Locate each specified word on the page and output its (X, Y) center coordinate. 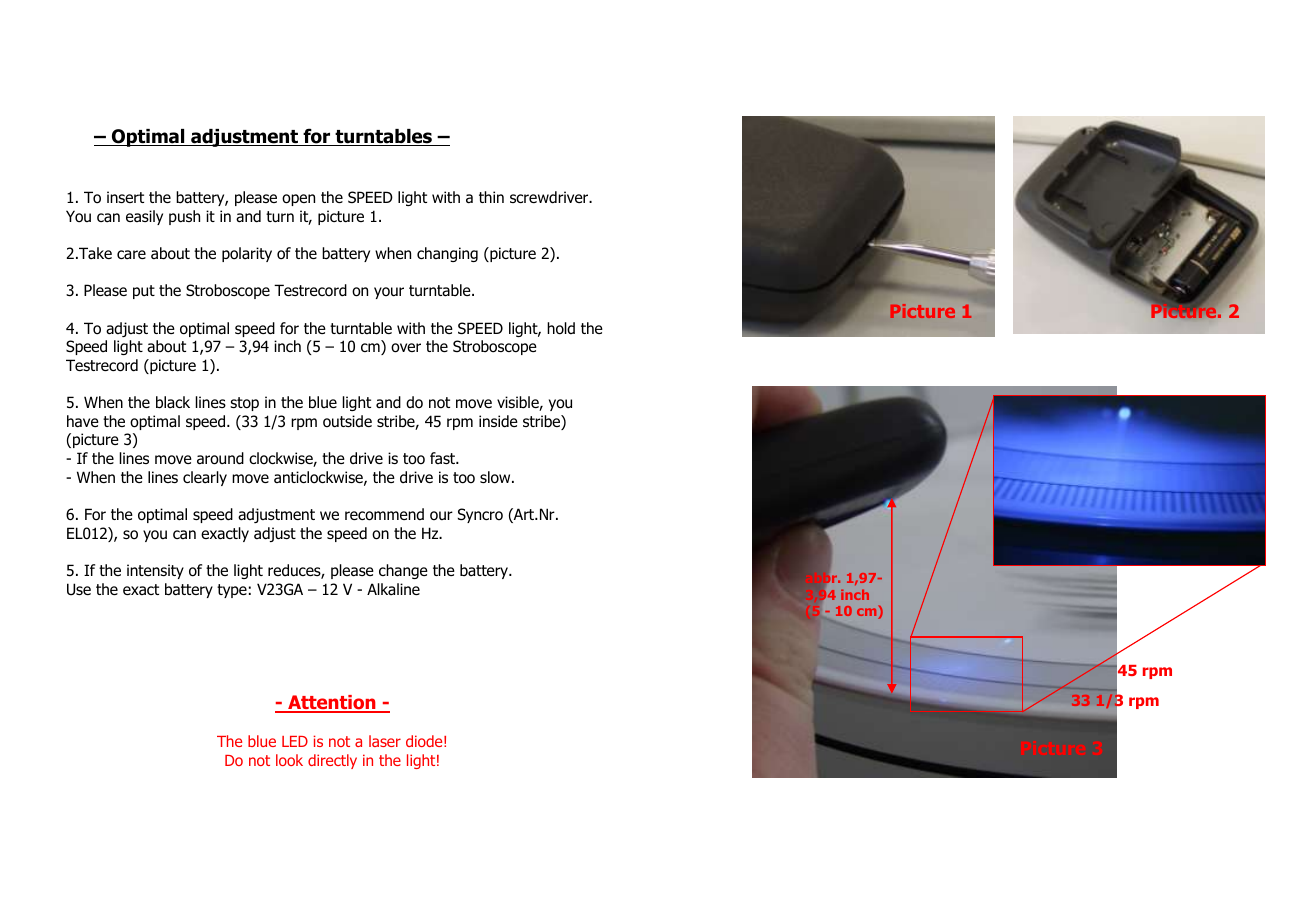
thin (491, 197)
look (289, 760)
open (298, 200)
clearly (205, 478)
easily (144, 217)
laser (385, 741)
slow (496, 477)
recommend (384, 514)
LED (295, 741)
